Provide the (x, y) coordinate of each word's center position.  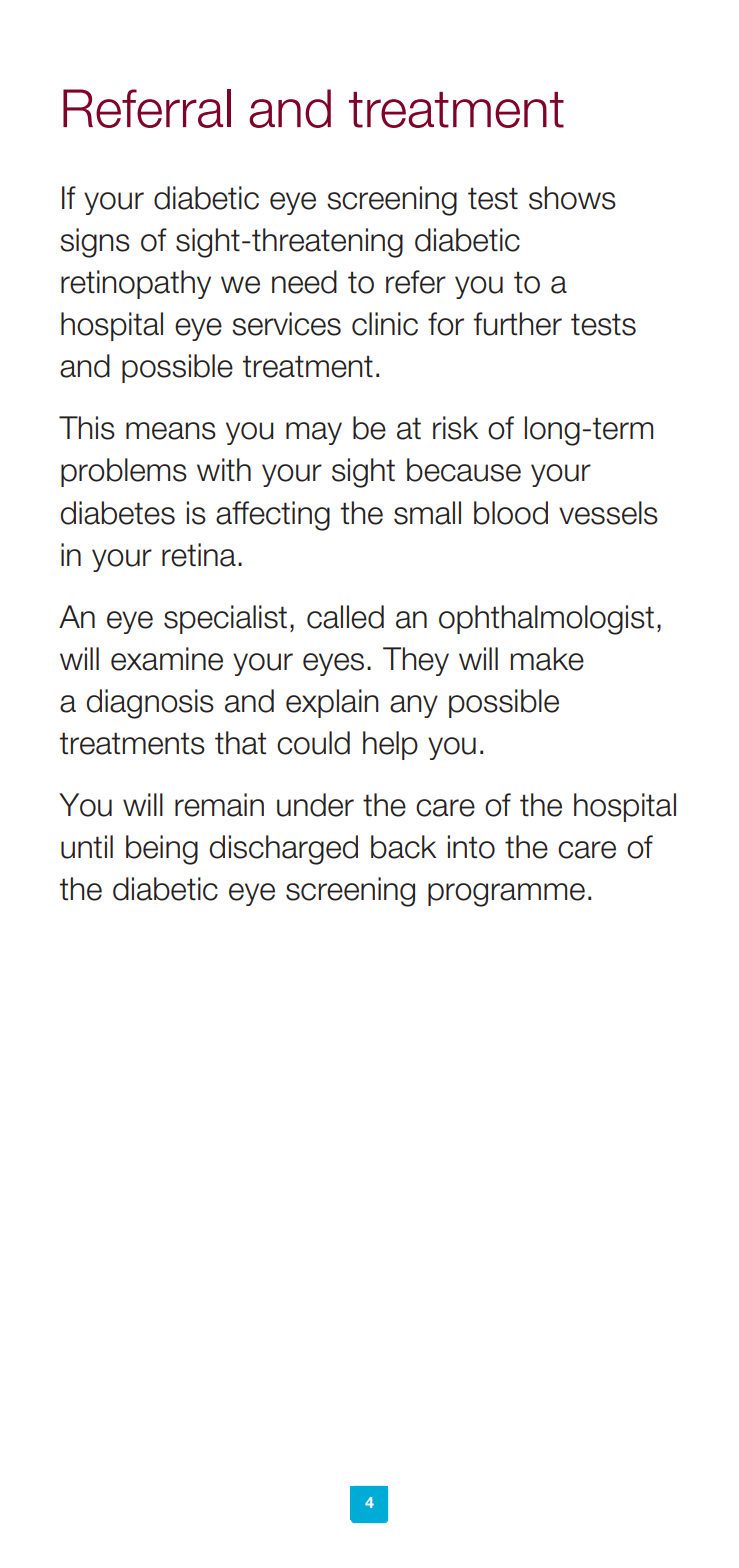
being (162, 850)
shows (572, 198)
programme (506, 895)
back (403, 847)
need (304, 282)
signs (95, 243)
